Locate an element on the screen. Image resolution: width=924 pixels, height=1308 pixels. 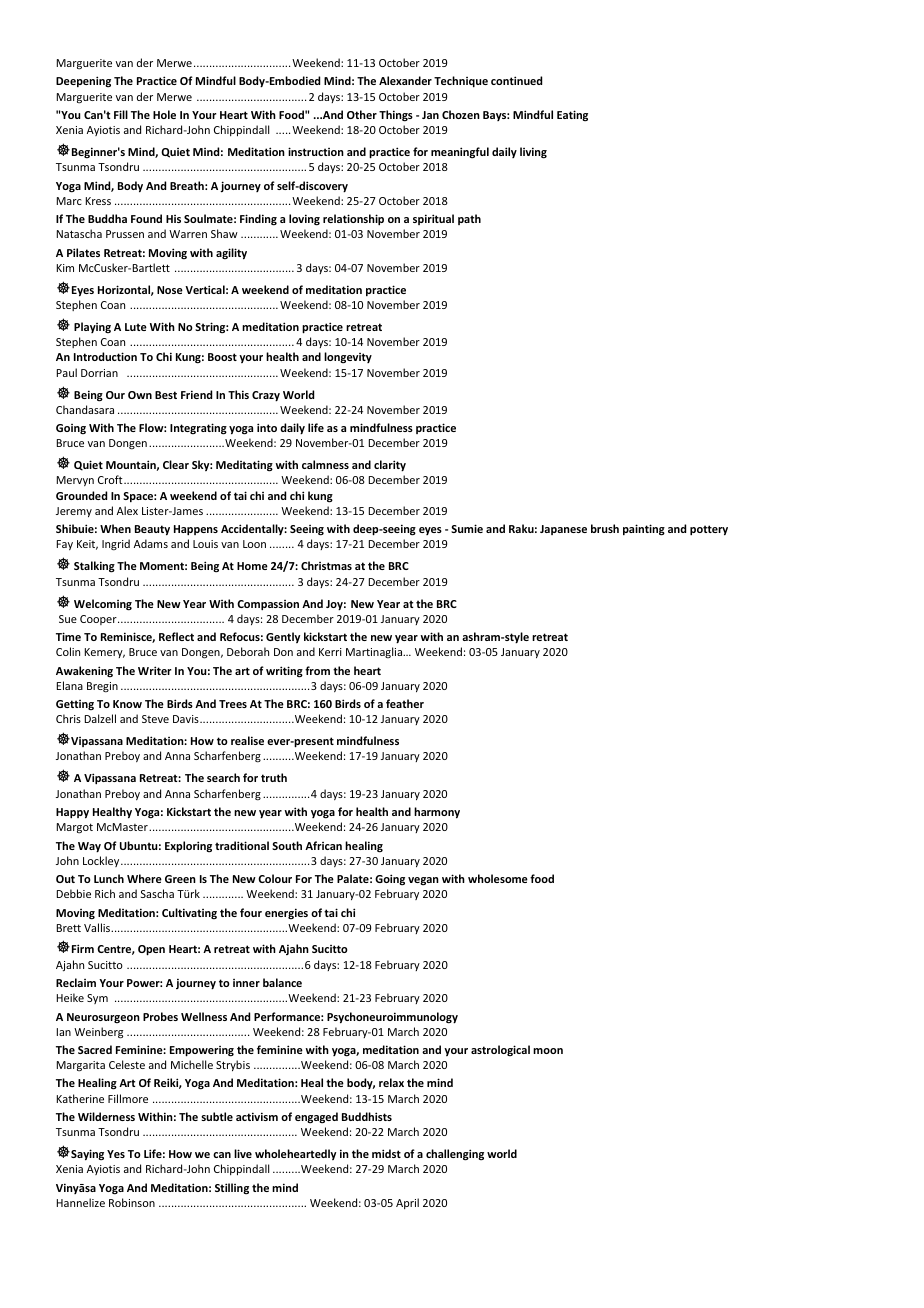
vegan is located at coordinates (423, 881).
